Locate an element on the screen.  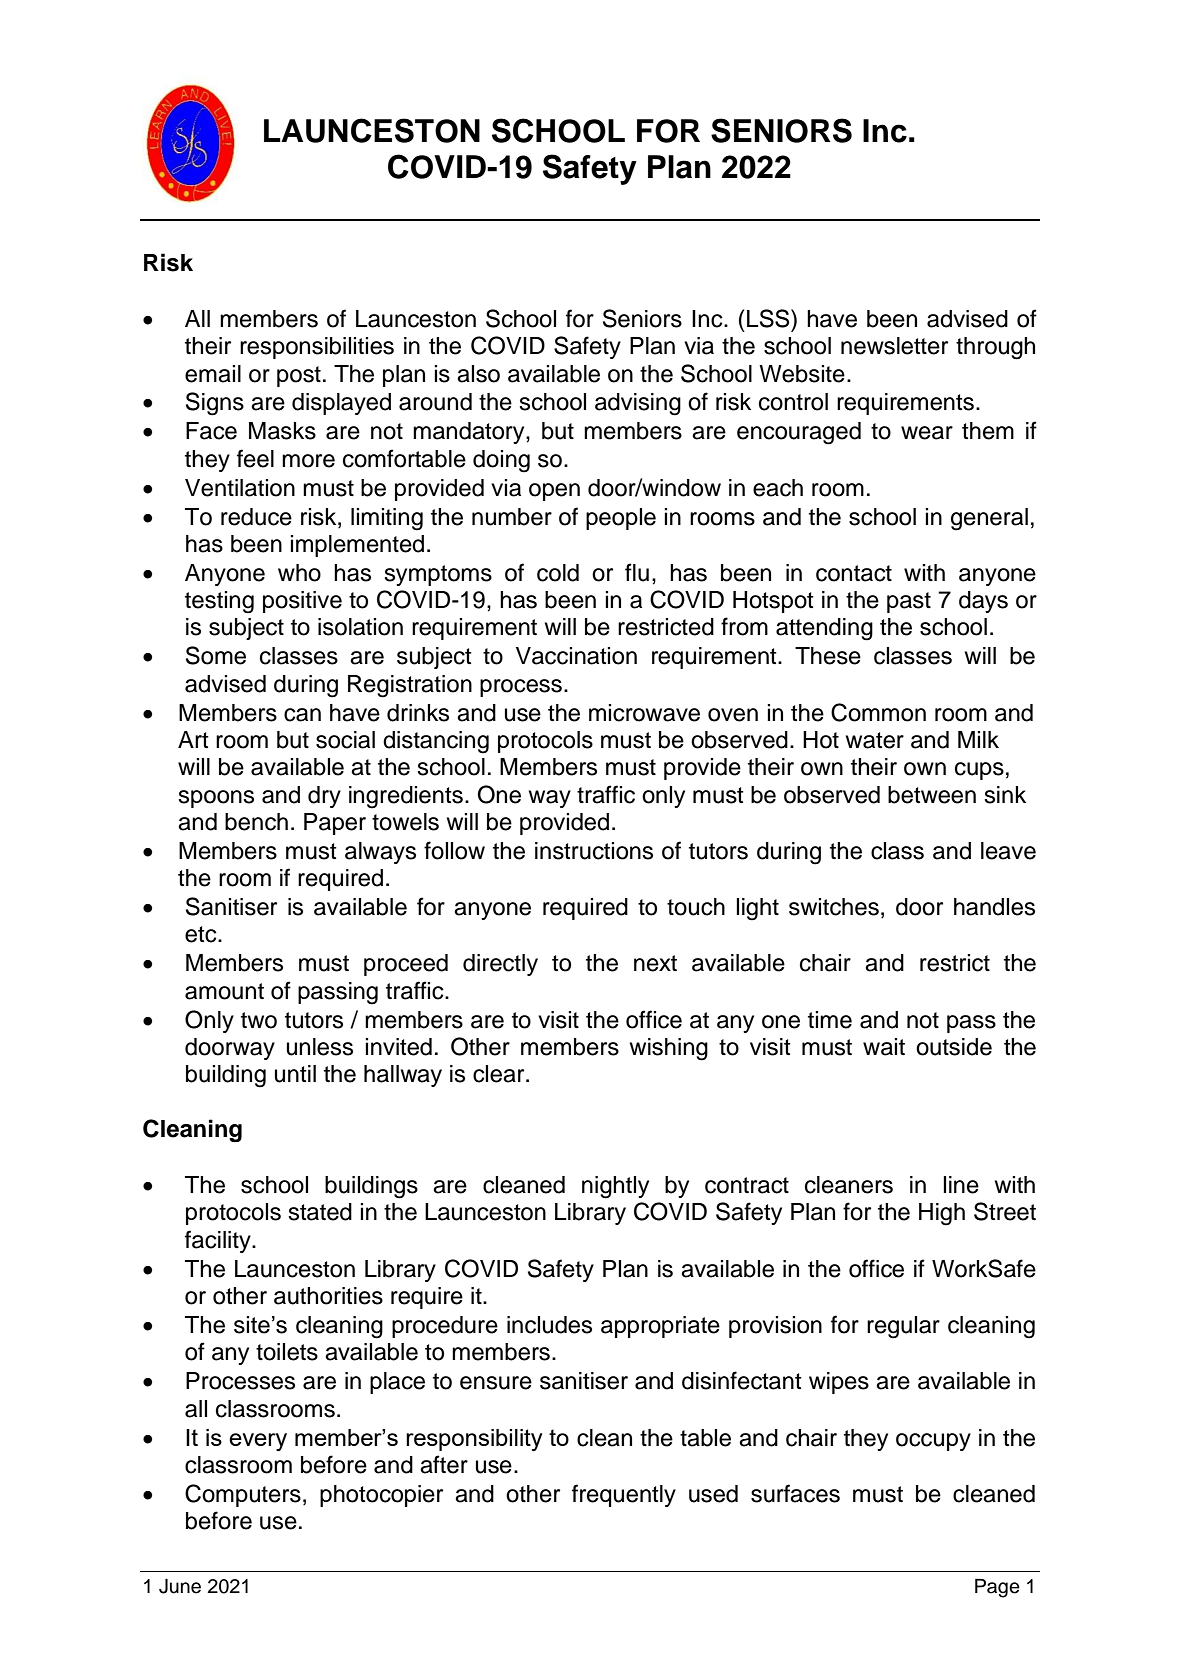
next is located at coordinates (655, 963).
